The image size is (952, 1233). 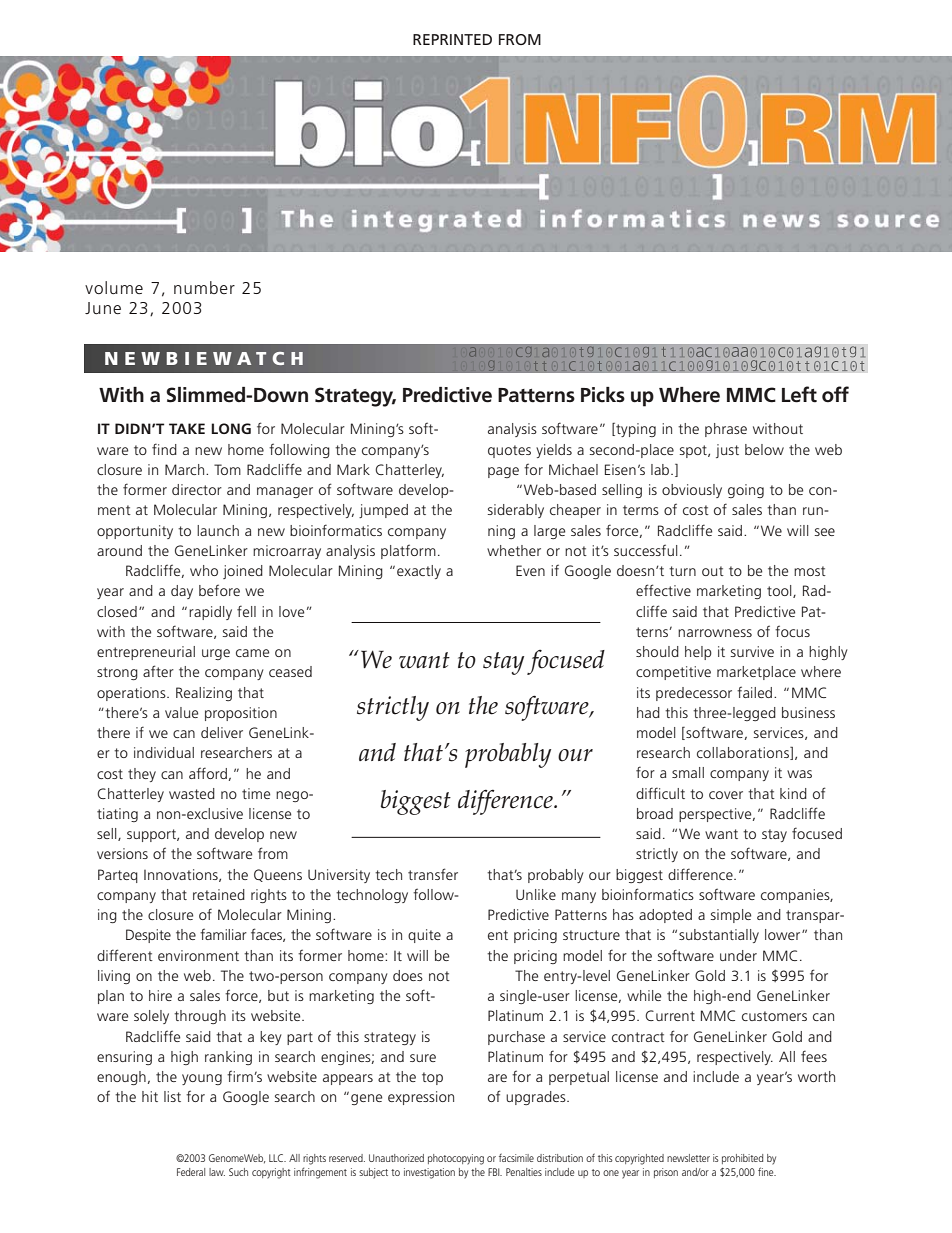 What do you see at coordinates (648, 712) in the document?
I see `had` at bounding box center [648, 712].
